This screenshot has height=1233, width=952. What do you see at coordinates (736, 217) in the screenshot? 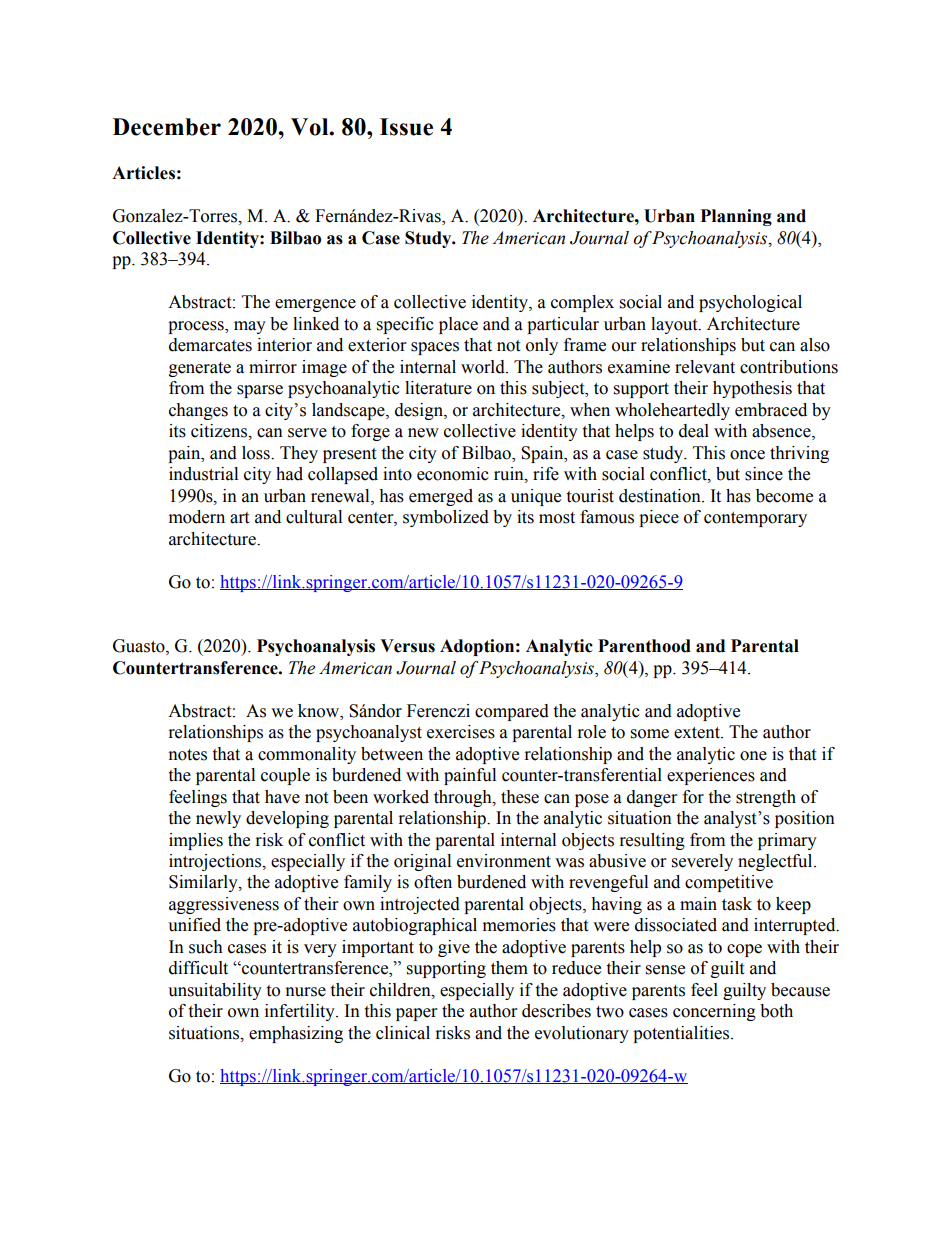
I see `Planning` at bounding box center [736, 217].
